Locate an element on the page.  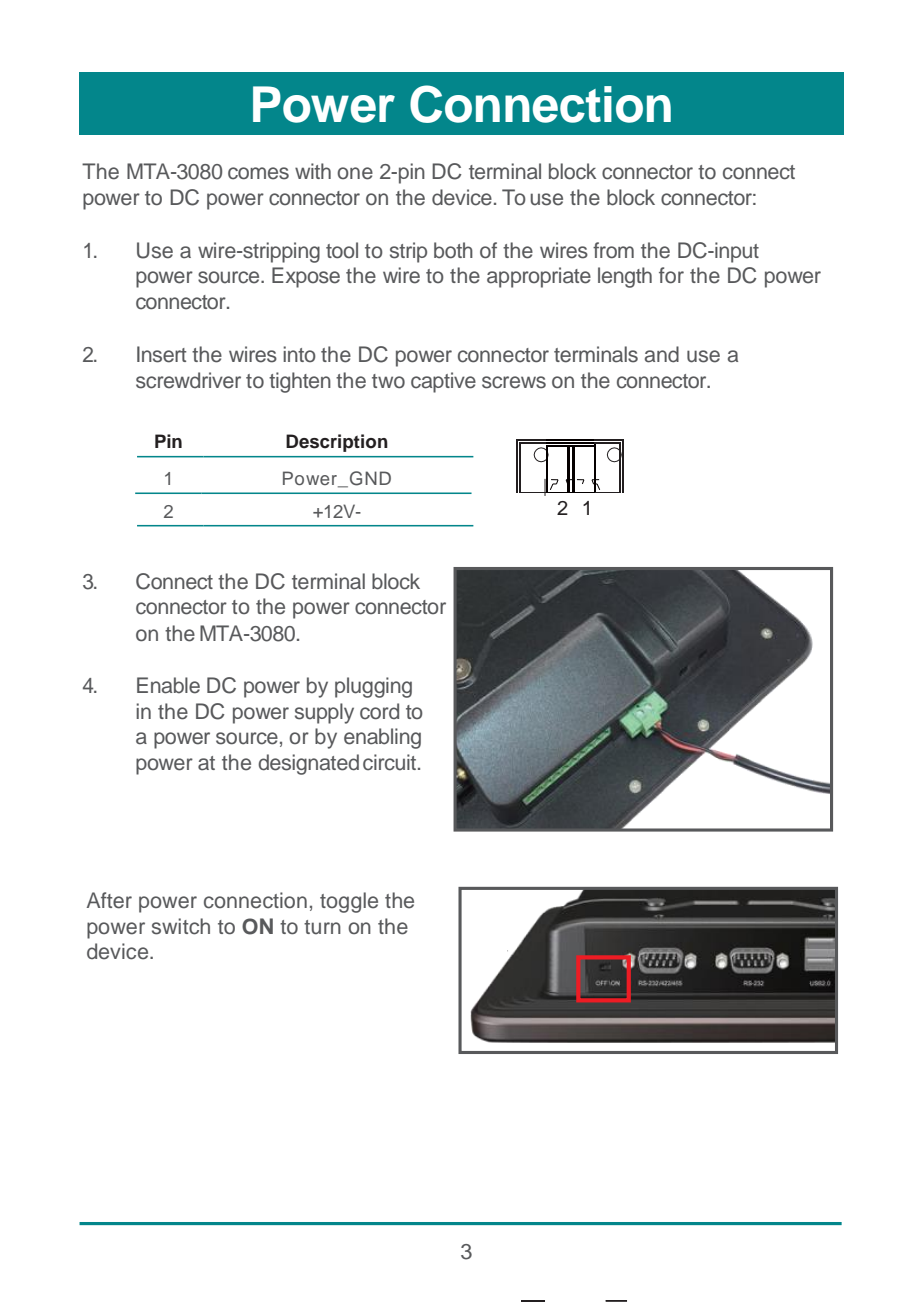
from is located at coordinates (613, 250).
